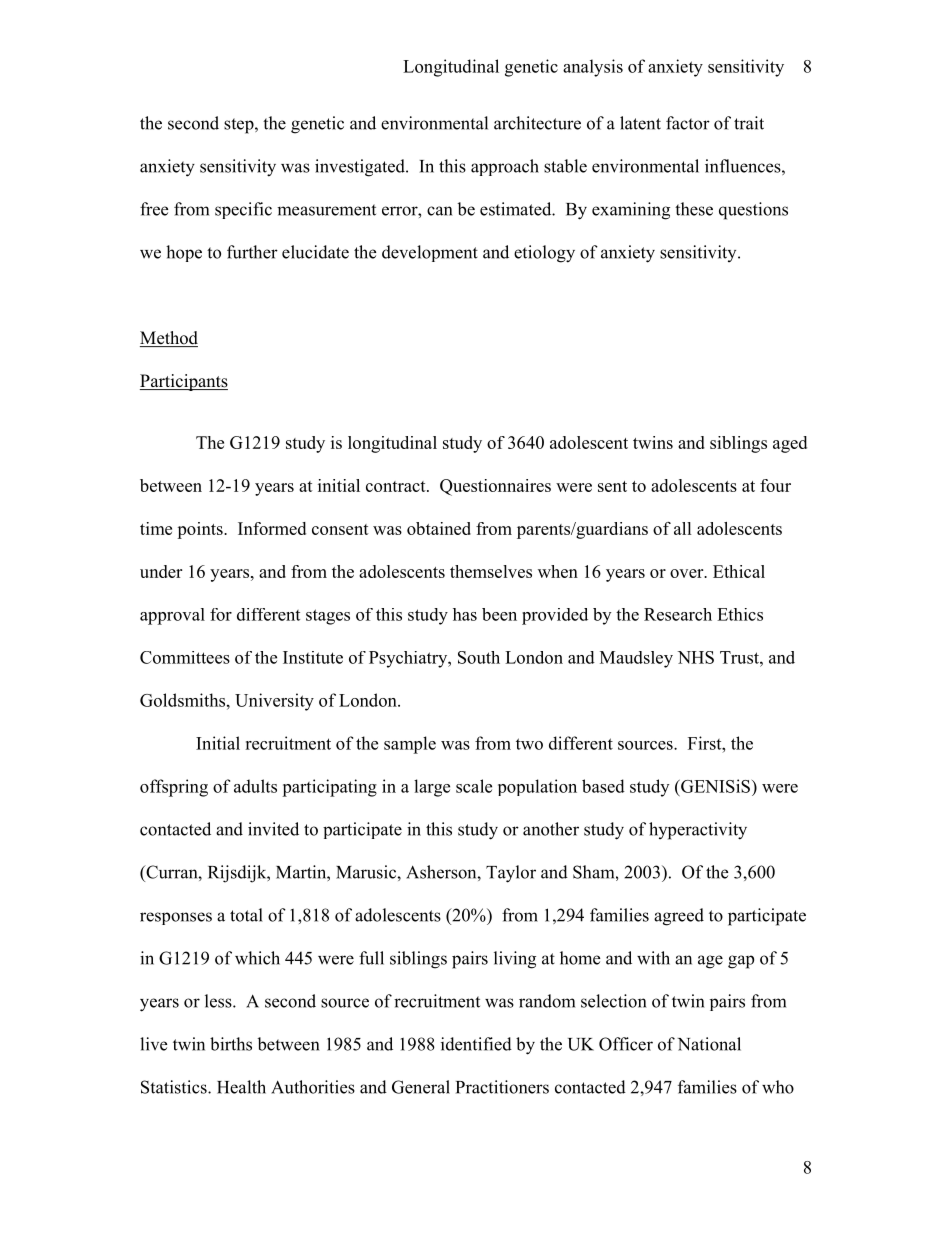 This screenshot has width=952, height=1233. I want to click on hyperactivity, so click(698, 831).
